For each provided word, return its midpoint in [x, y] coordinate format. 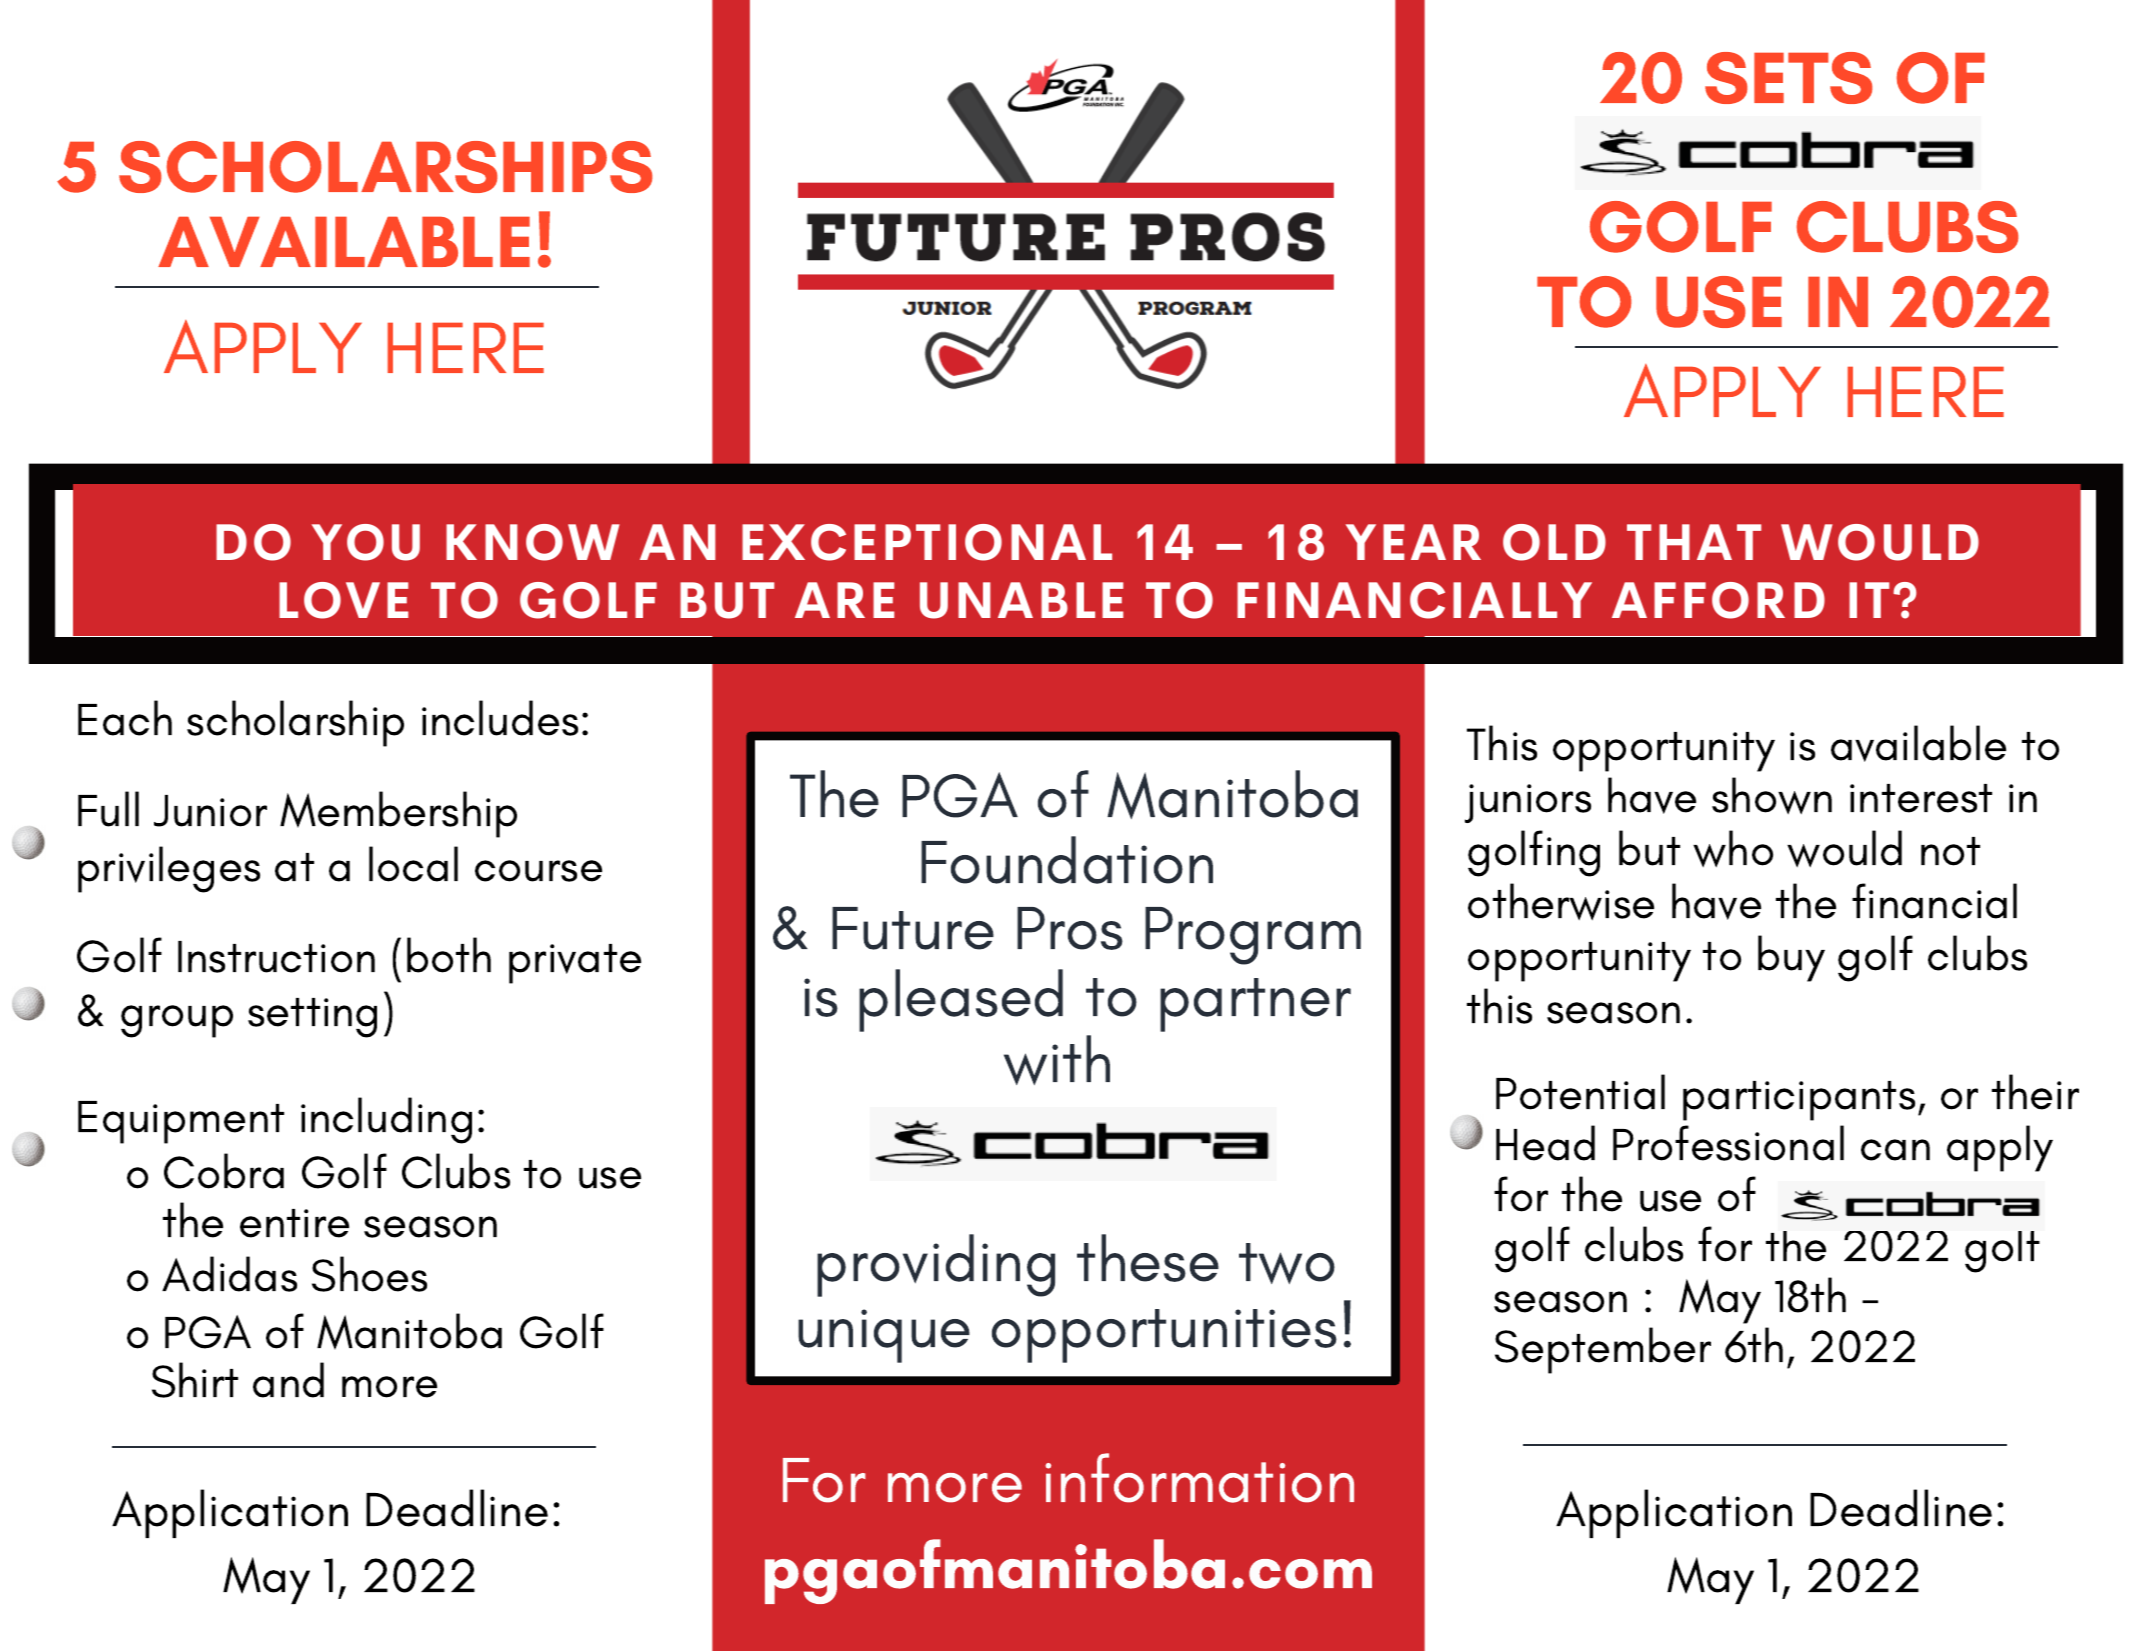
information [1199, 1478]
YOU [366, 542]
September [1603, 1350]
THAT [1694, 542]
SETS [1788, 78]
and [288, 1380]
